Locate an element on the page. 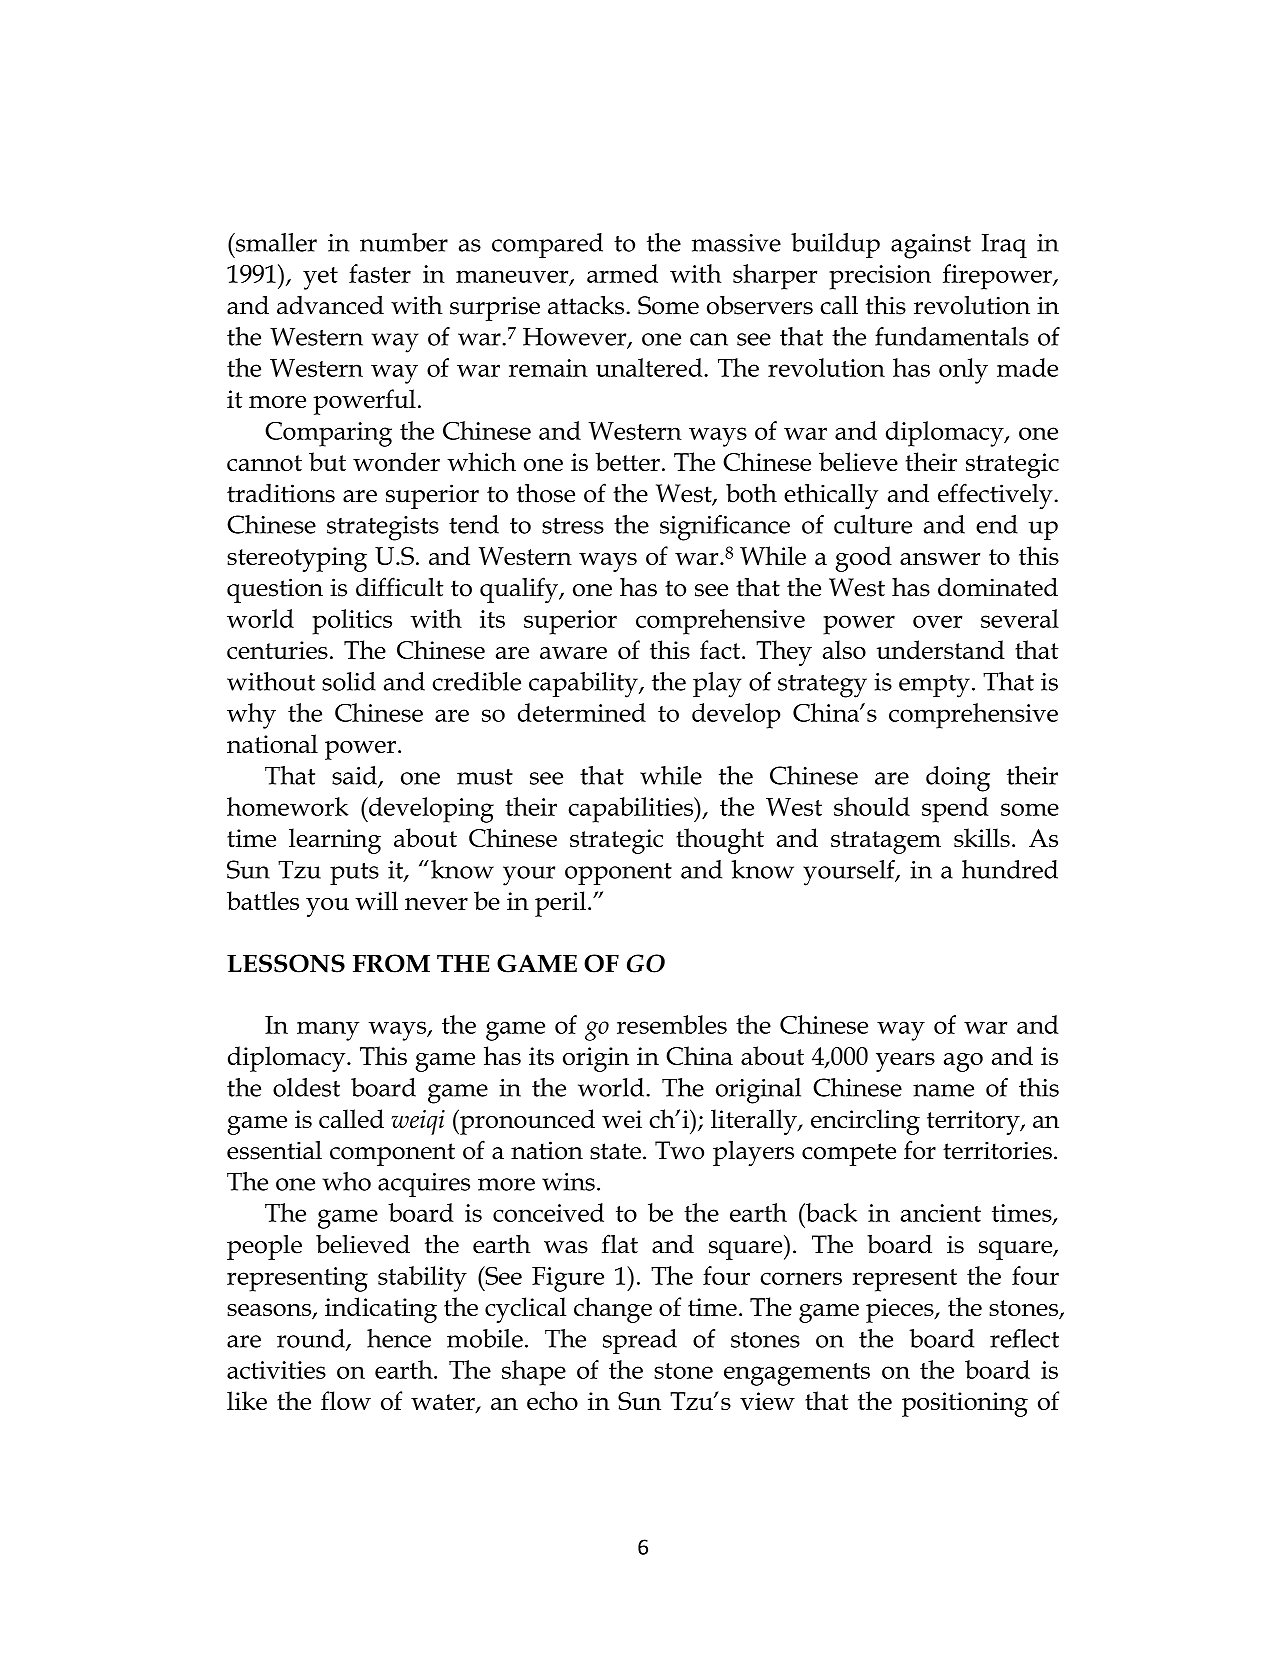 Image resolution: width=1286 pixels, height=1665 pixels. opponent is located at coordinates (618, 874).
